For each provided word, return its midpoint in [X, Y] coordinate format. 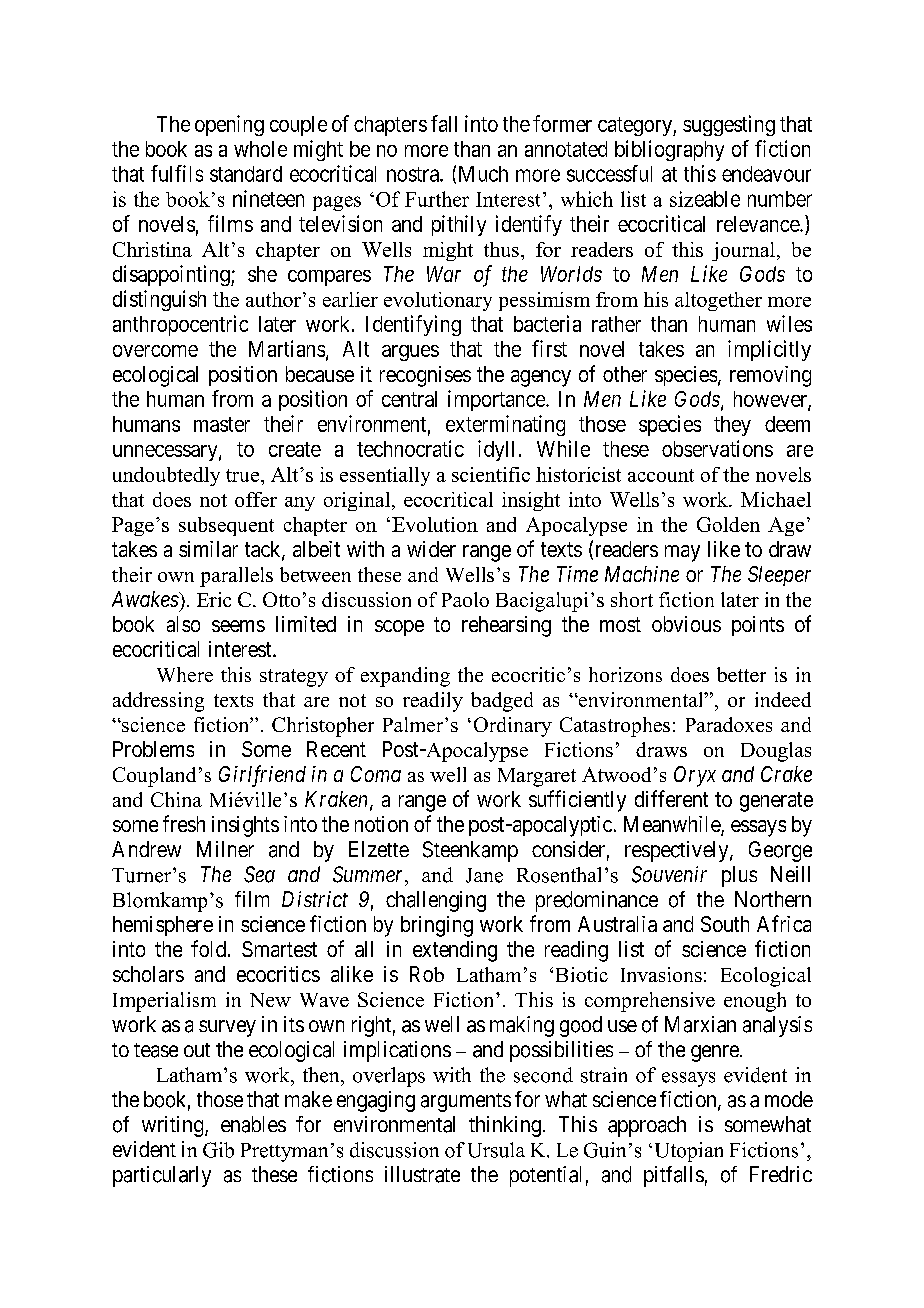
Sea [259, 874]
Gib [218, 1150]
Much [483, 174]
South [725, 924]
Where [185, 674]
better [741, 674]
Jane [484, 875]
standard [246, 174]
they [732, 426]
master [222, 424]
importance [497, 400]
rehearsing [506, 626]
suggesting [729, 125]
